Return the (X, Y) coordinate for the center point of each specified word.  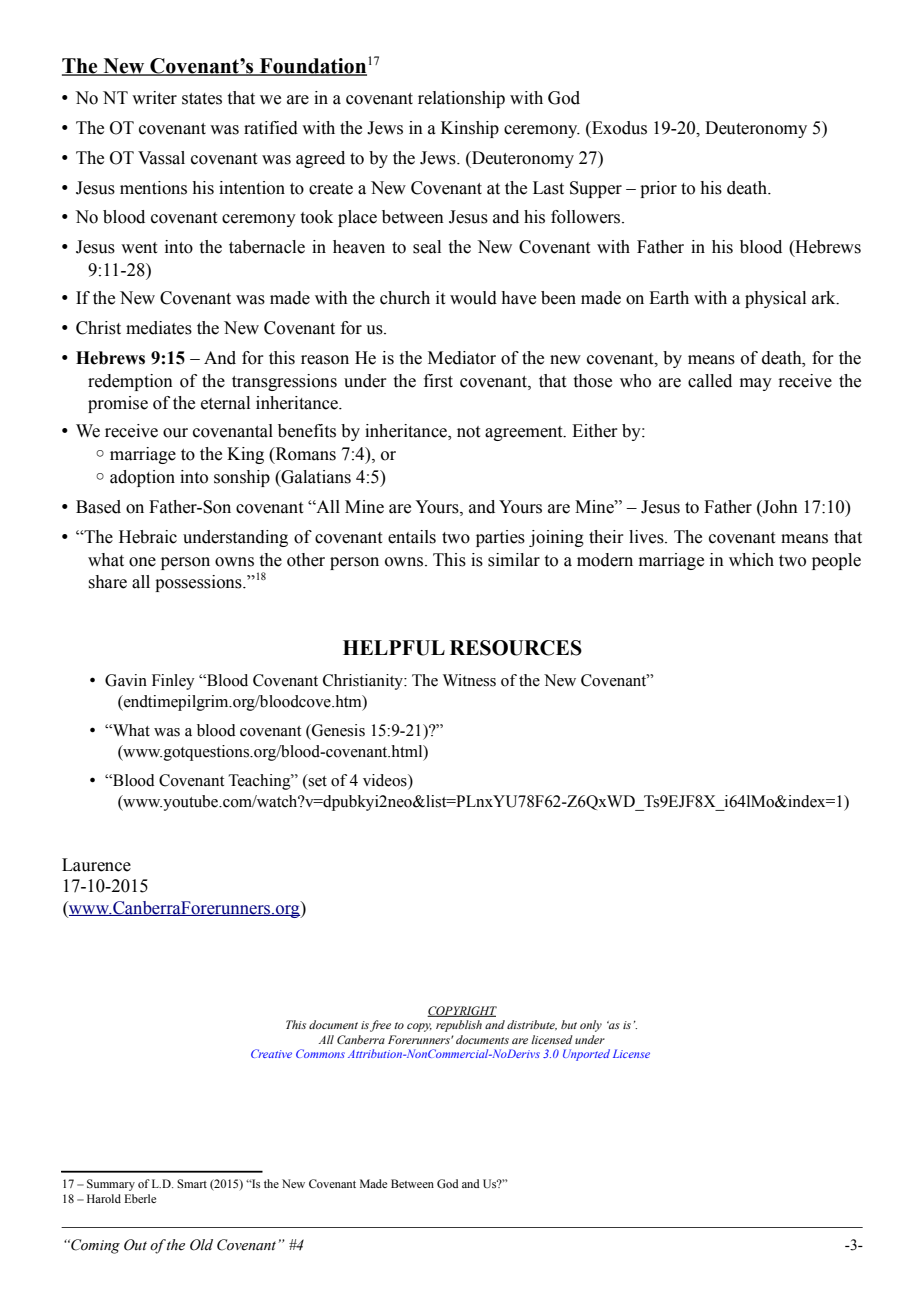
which (751, 560)
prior (658, 189)
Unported (586, 1055)
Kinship (470, 129)
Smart (192, 1183)
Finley (173, 682)
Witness (469, 680)
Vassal (161, 158)
